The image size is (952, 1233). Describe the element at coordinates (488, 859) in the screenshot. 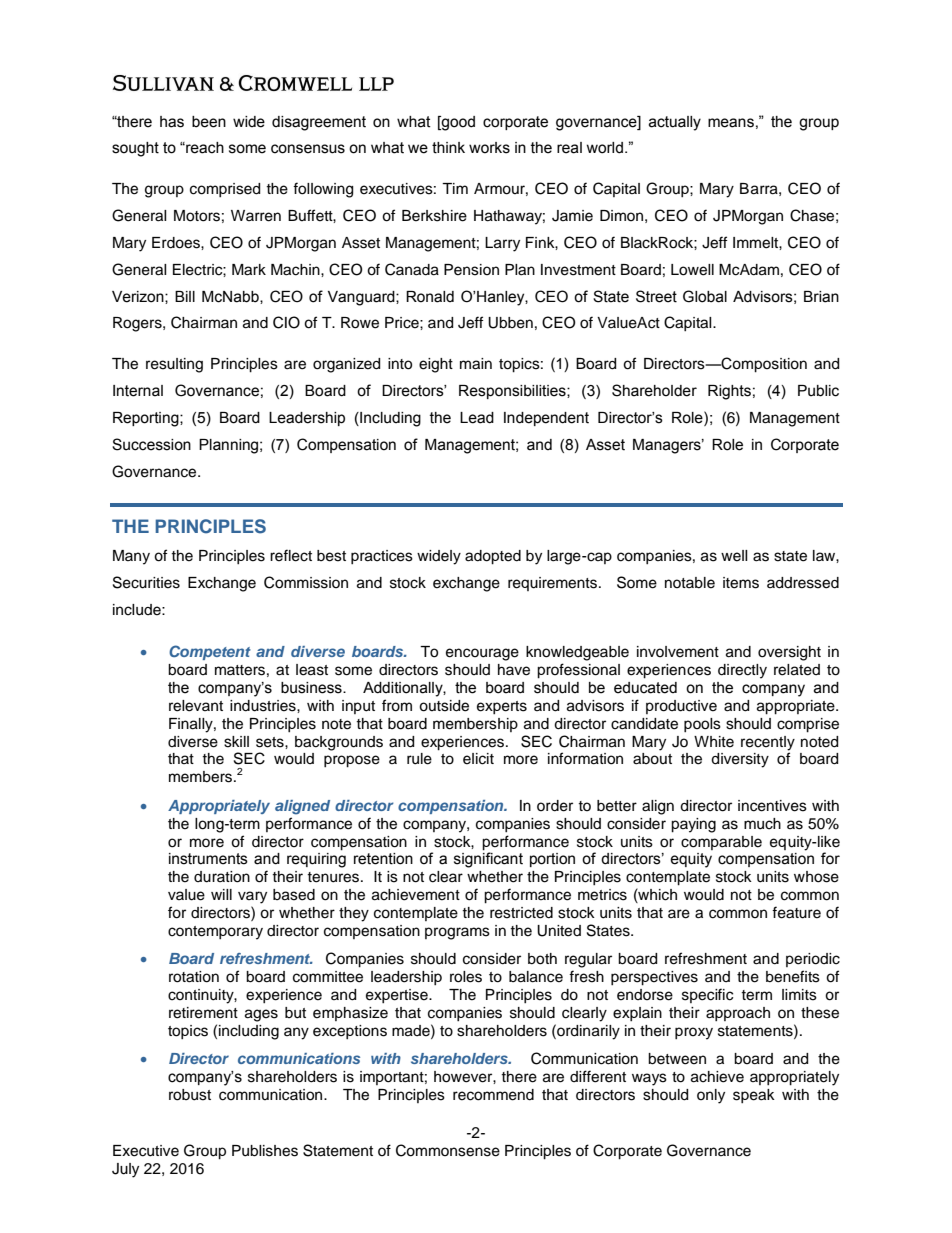

I see `significant` at that location.
